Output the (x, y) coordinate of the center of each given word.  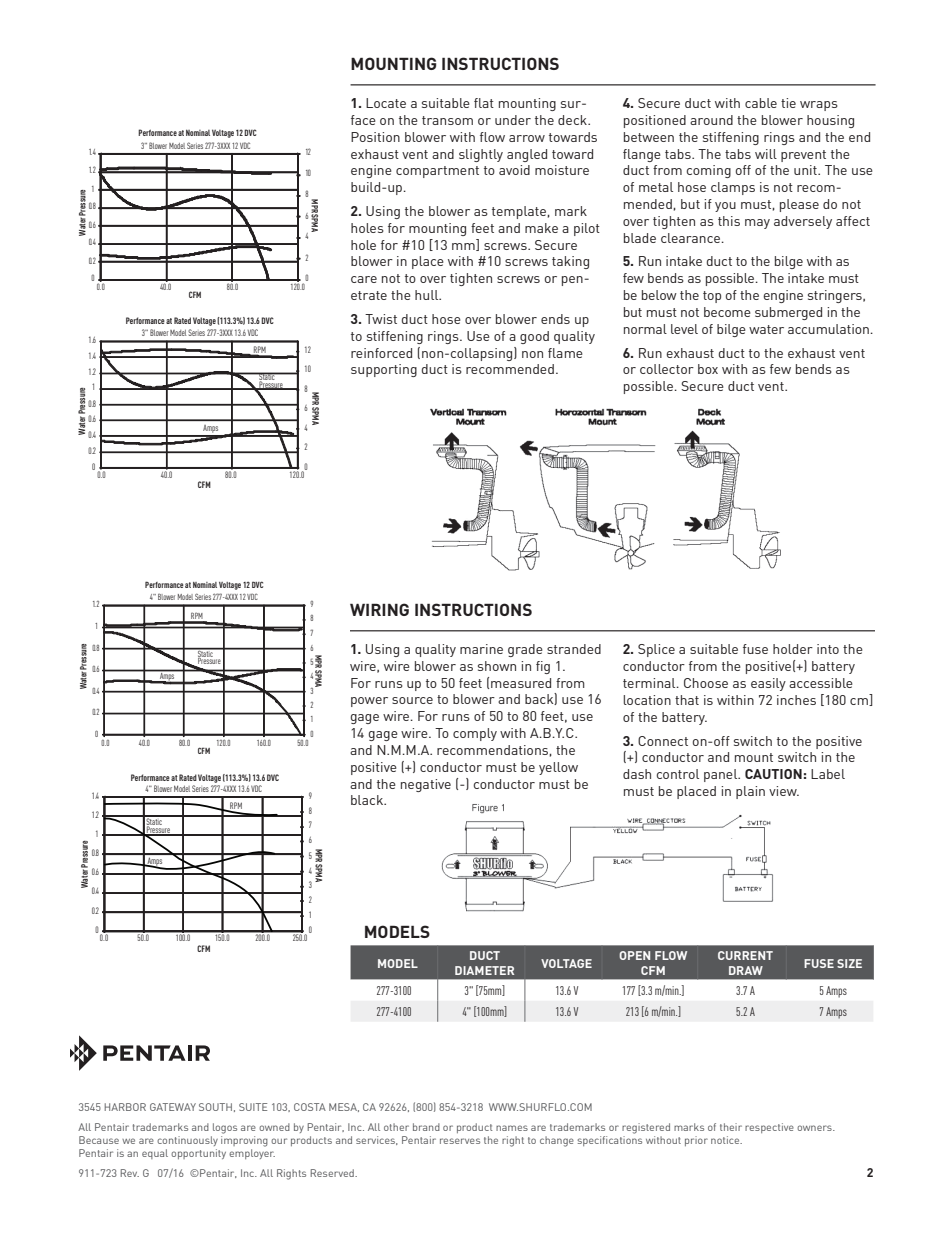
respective (769, 1128)
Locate (386, 103)
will (766, 154)
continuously (187, 1141)
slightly (481, 155)
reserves (460, 1141)
